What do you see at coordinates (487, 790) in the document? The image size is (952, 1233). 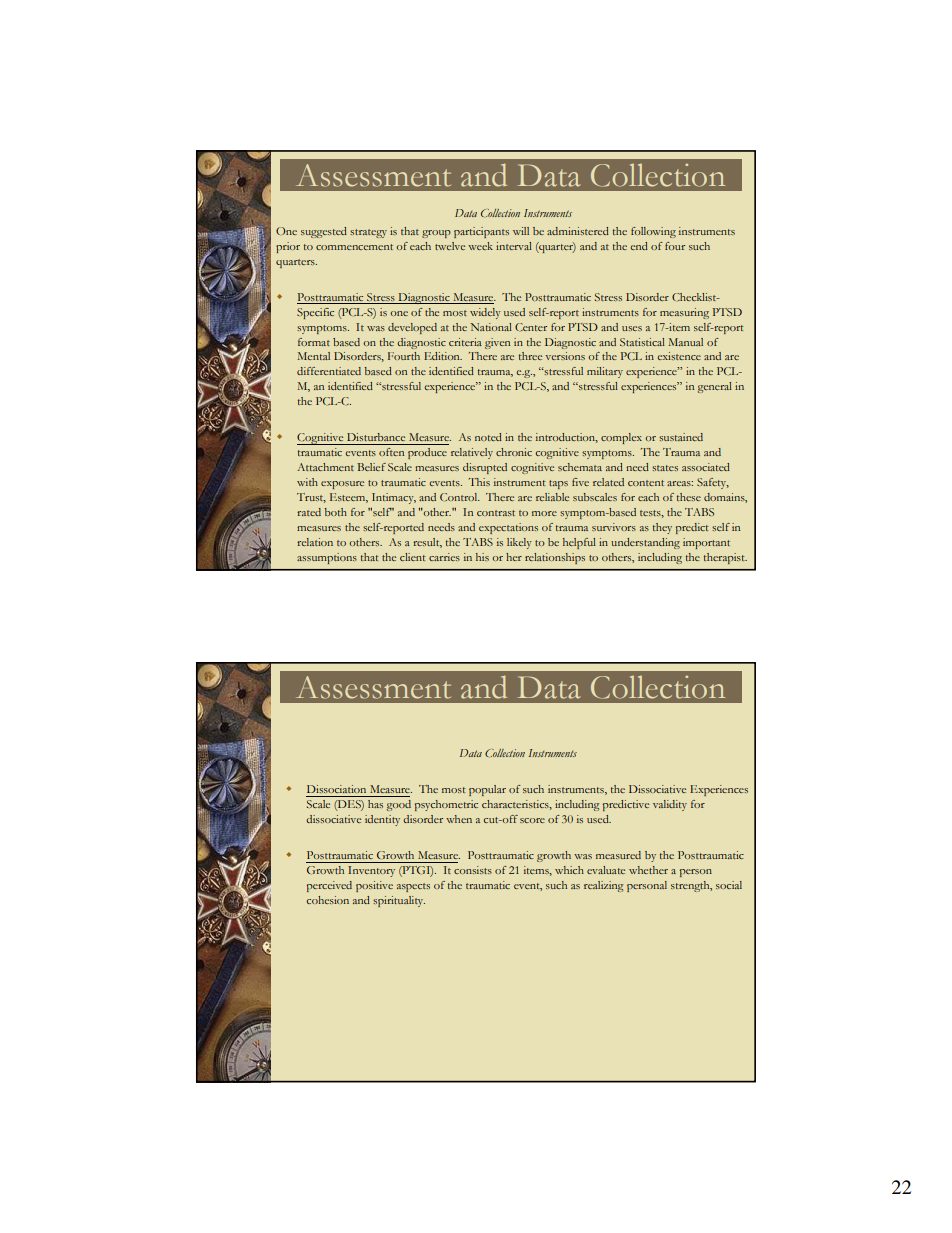 I see `popular` at bounding box center [487, 790].
